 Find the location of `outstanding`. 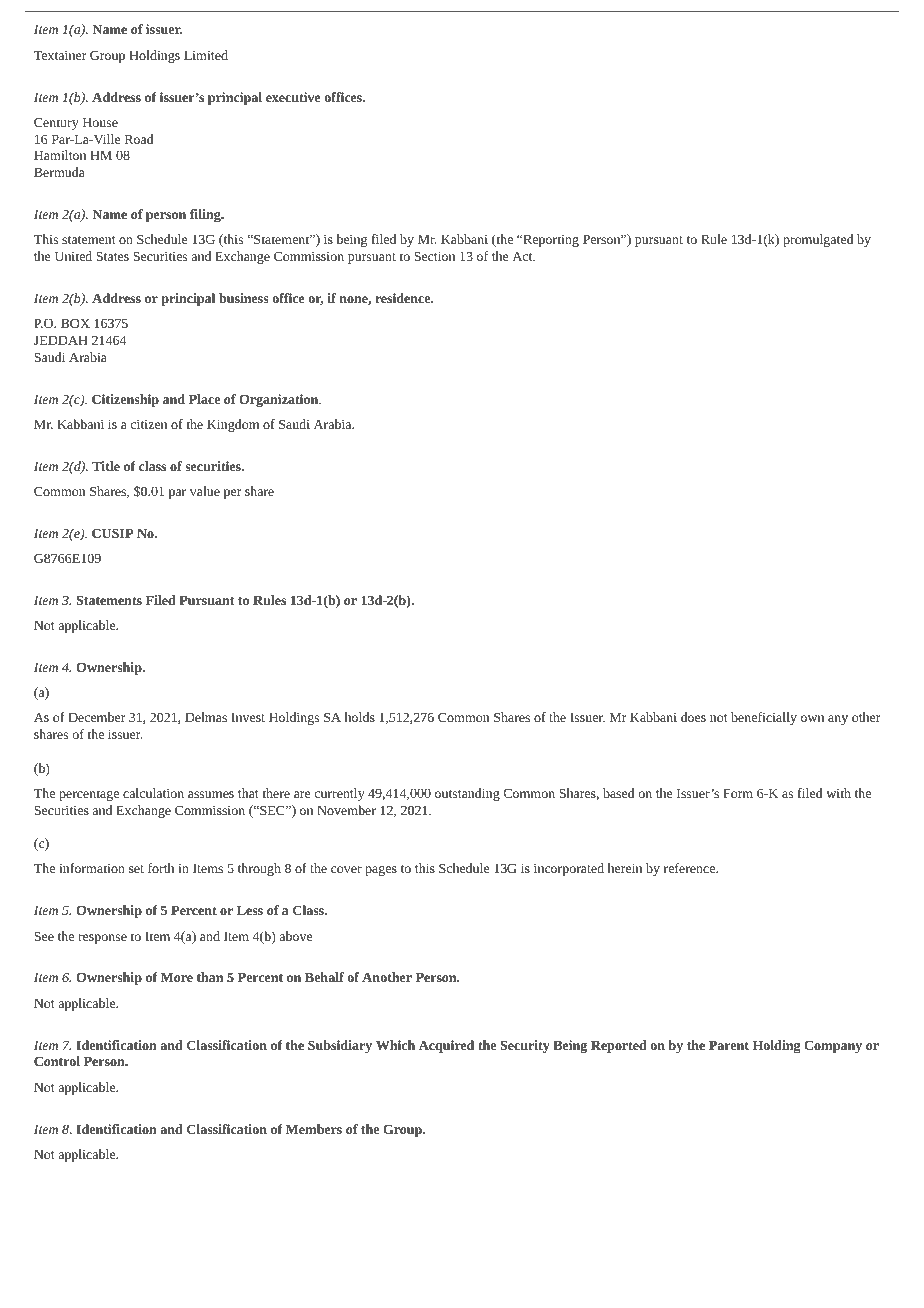

outstanding is located at coordinates (467, 794).
